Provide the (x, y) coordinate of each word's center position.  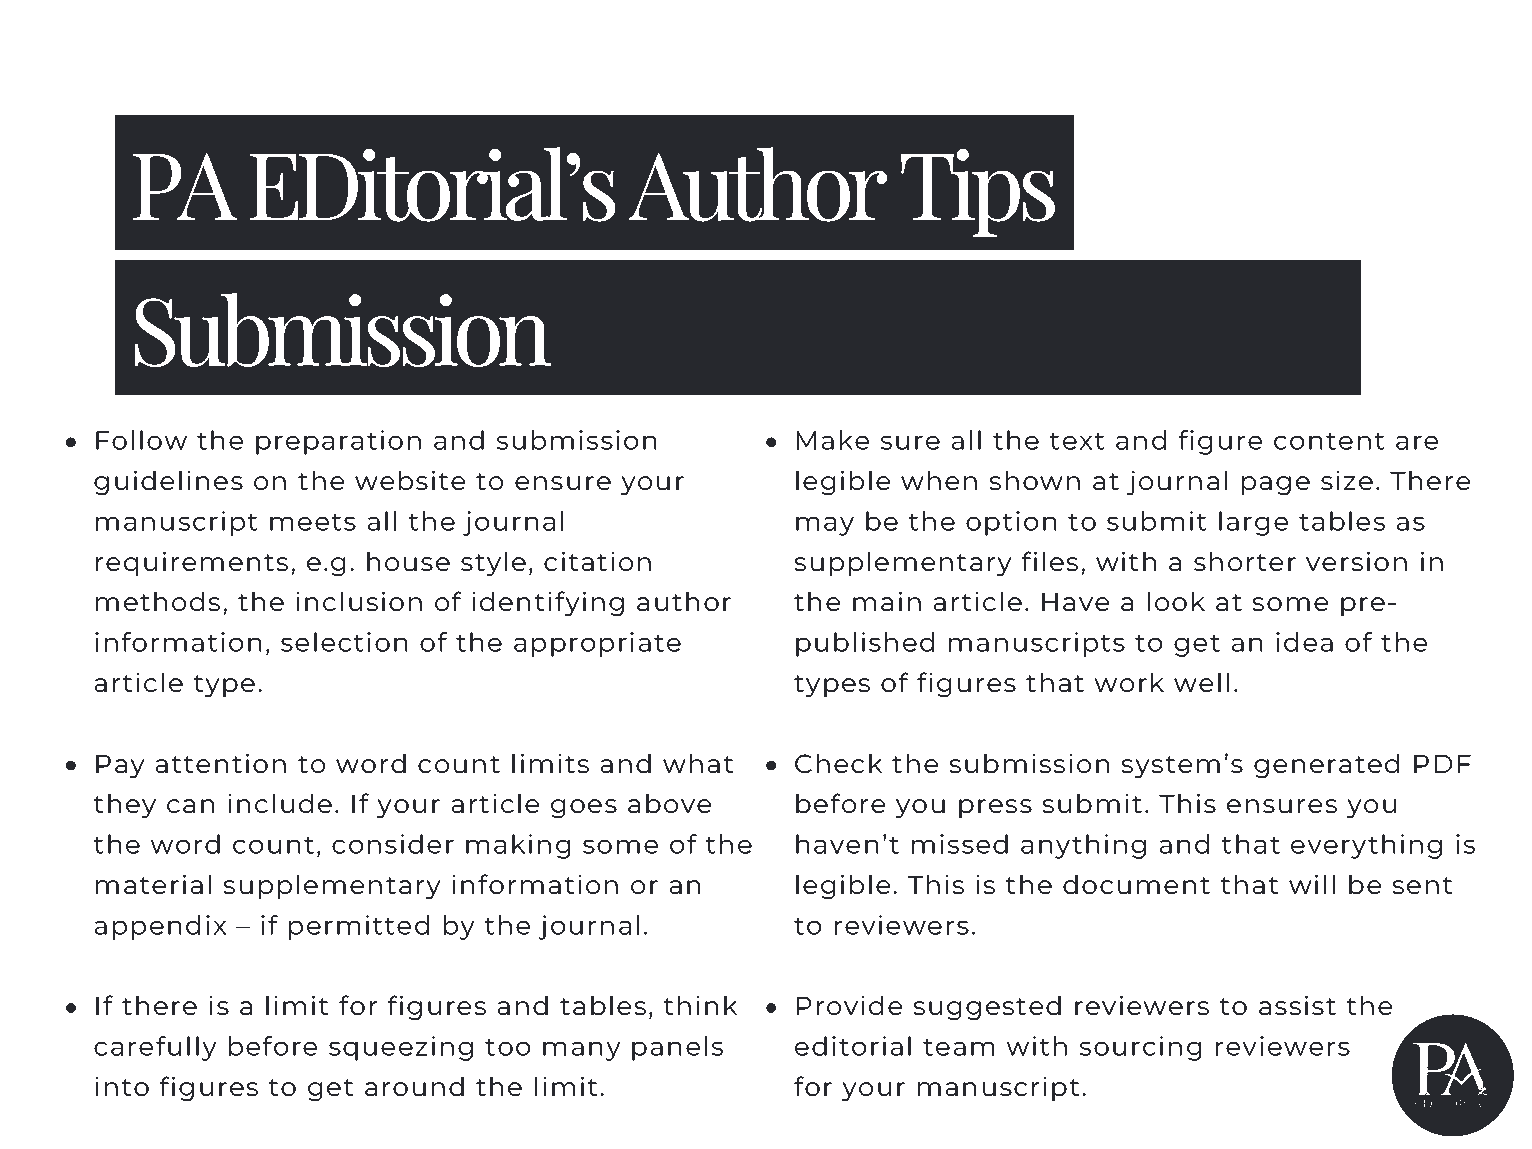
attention (221, 763)
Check (838, 763)
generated (1326, 766)
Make (833, 440)
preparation (338, 442)
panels (677, 1048)
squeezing (401, 1048)
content (1329, 441)
